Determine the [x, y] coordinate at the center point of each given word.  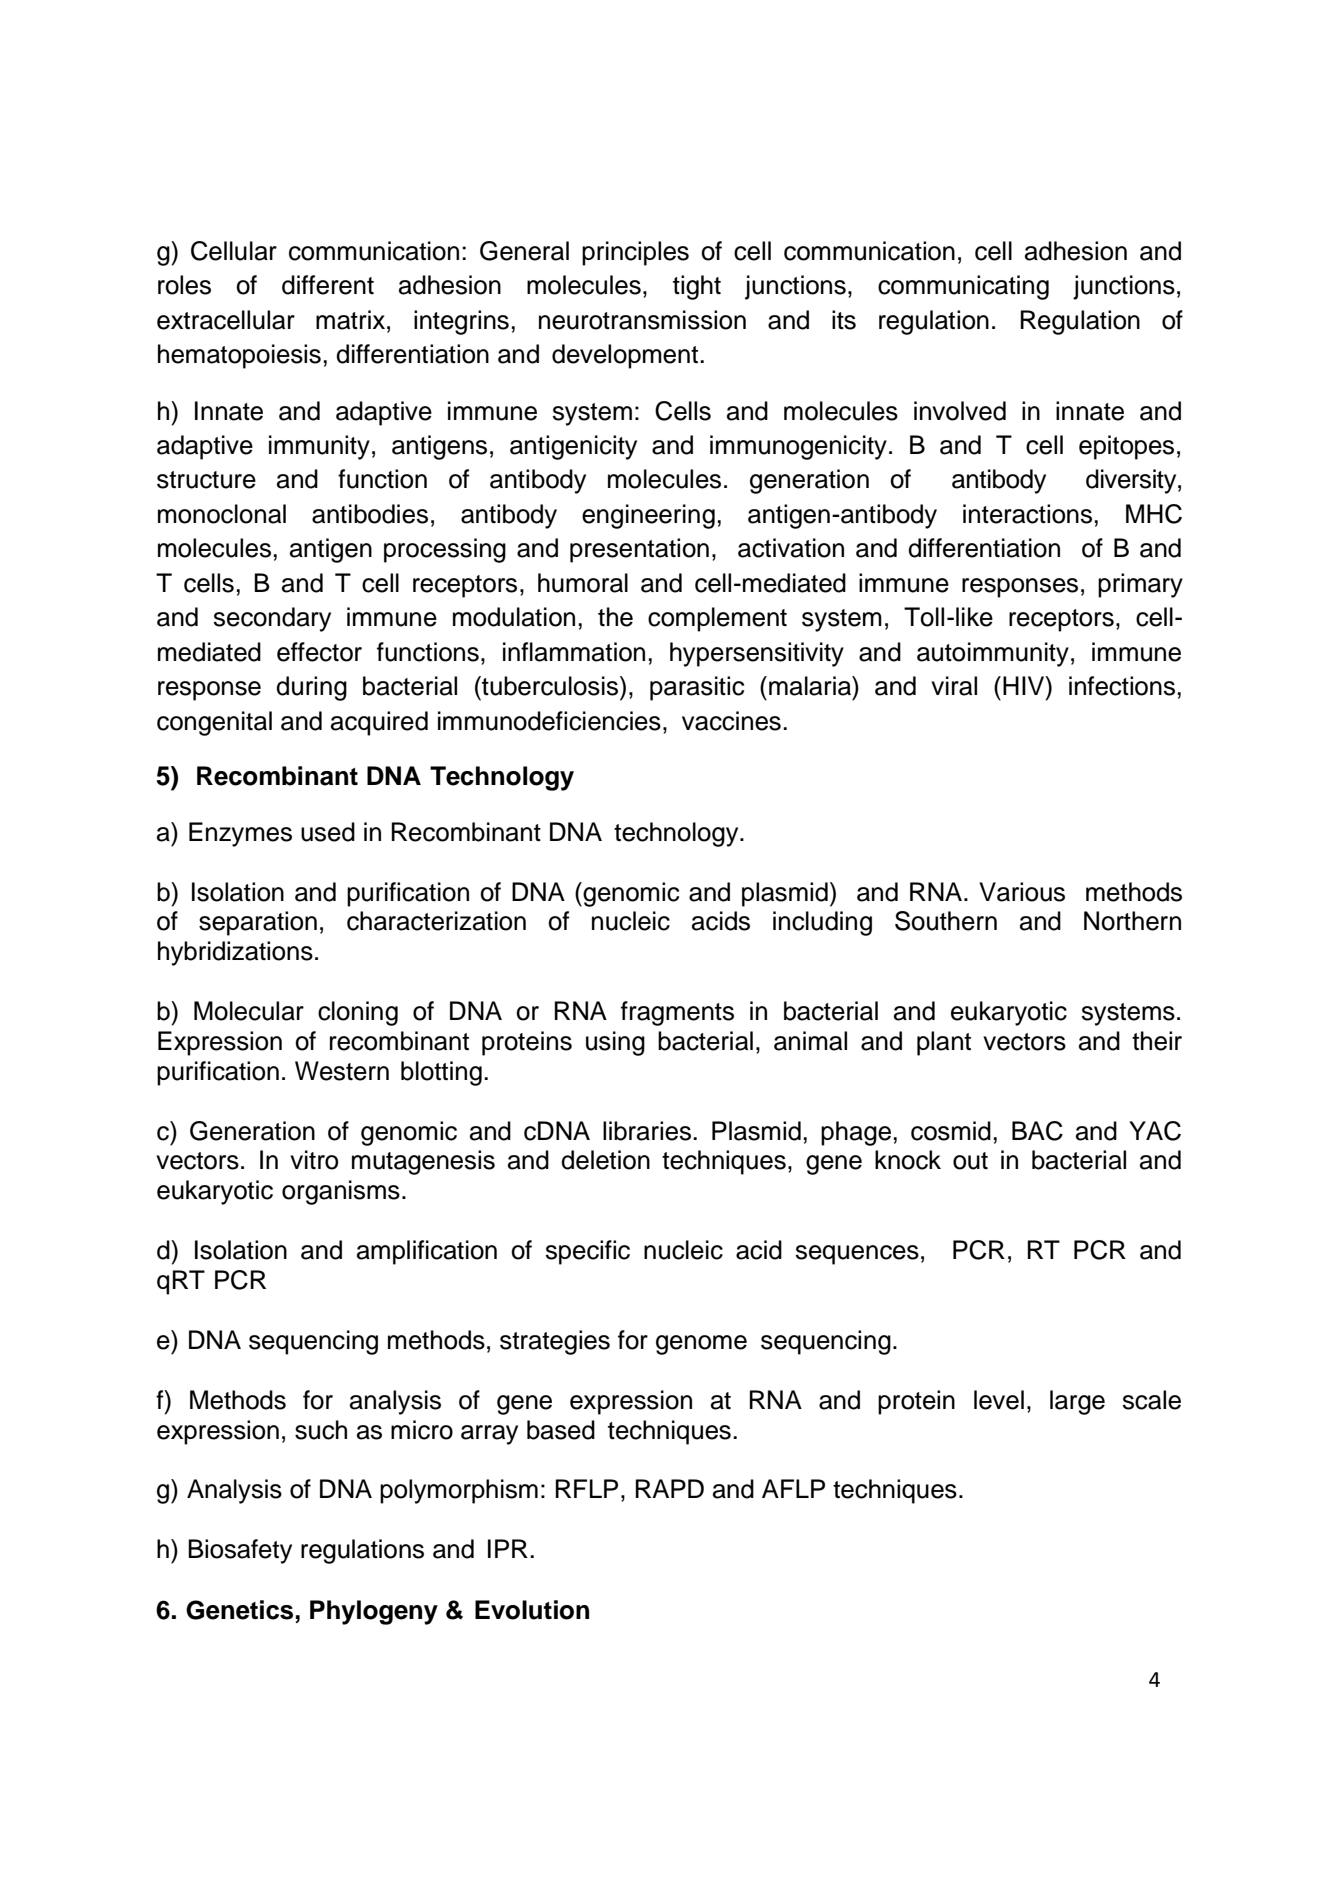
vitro [314, 1160]
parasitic [697, 688]
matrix [352, 320]
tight [697, 287]
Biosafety [240, 1551]
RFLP [587, 1488]
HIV [1025, 685]
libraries [647, 1131]
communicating [963, 287]
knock [908, 1160]
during [311, 688]
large [1077, 1402]
